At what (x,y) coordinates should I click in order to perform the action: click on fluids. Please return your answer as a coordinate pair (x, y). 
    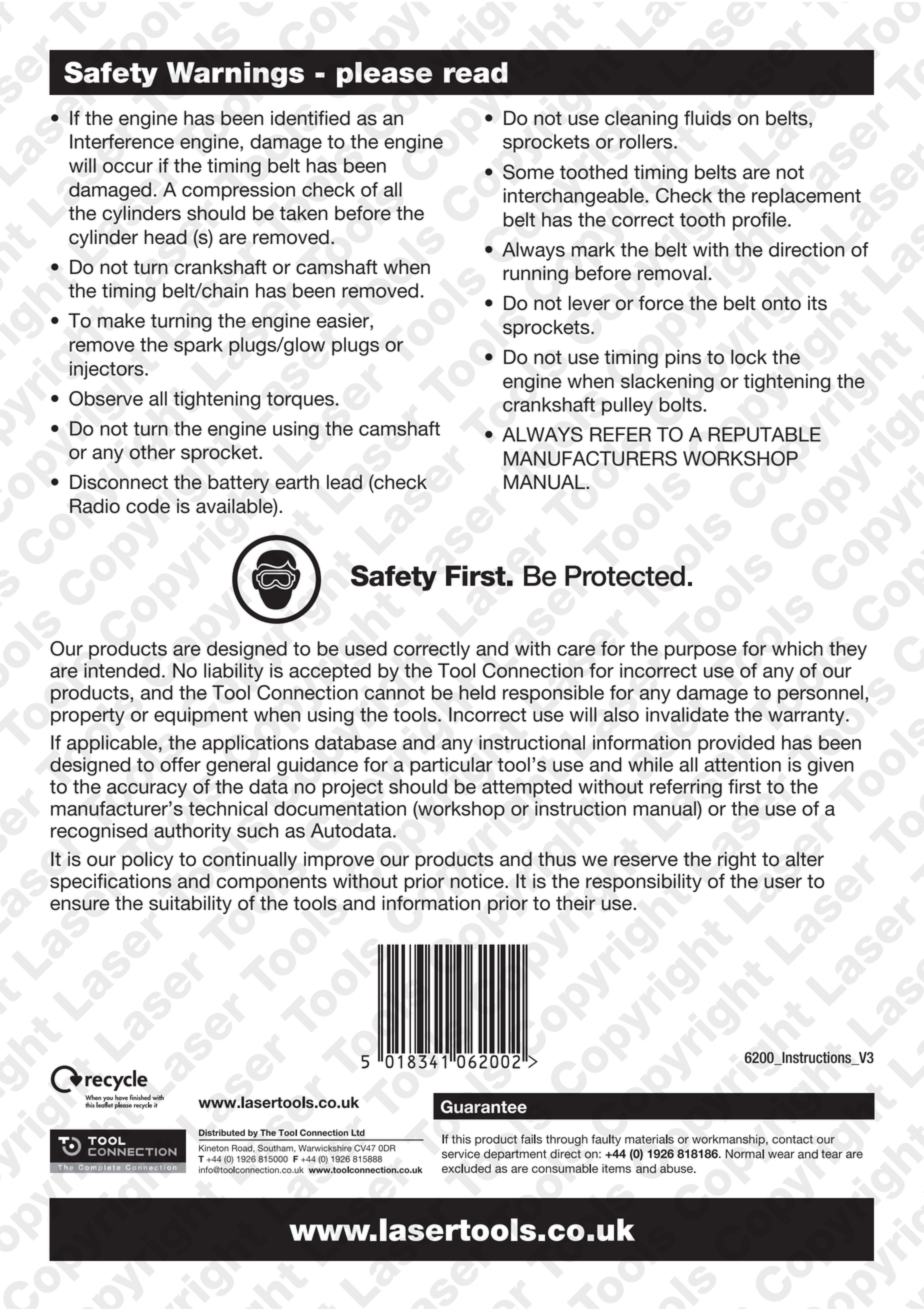
    Looking at the image, I should click on (707, 118).
